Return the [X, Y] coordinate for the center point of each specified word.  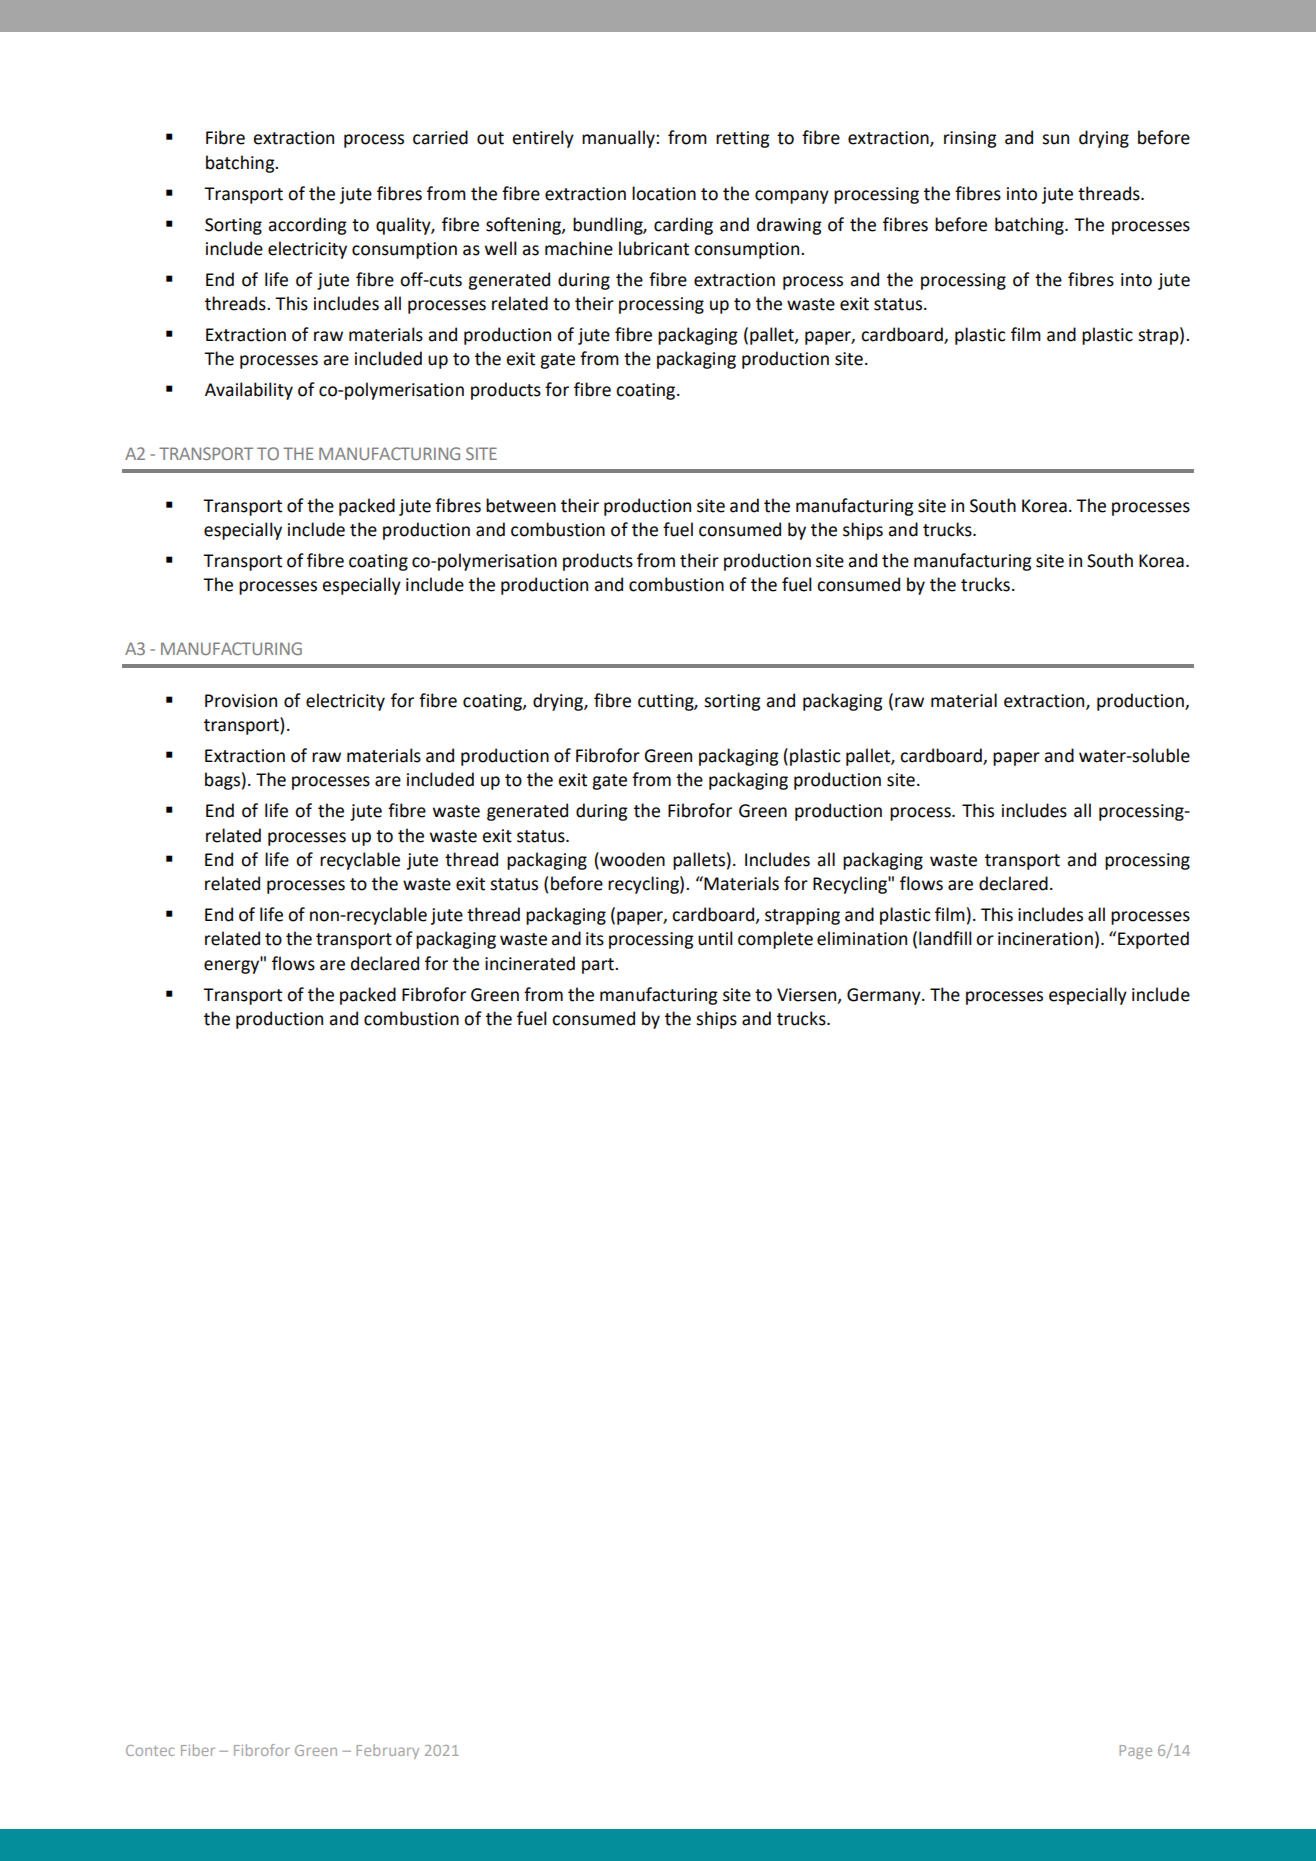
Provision [241, 701]
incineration [1045, 939]
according [307, 226]
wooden [631, 859]
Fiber [198, 1750]
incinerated [530, 963]
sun [1055, 139]
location [664, 193]
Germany [885, 996]
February [388, 1751]
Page [1136, 1752]
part [599, 966]
